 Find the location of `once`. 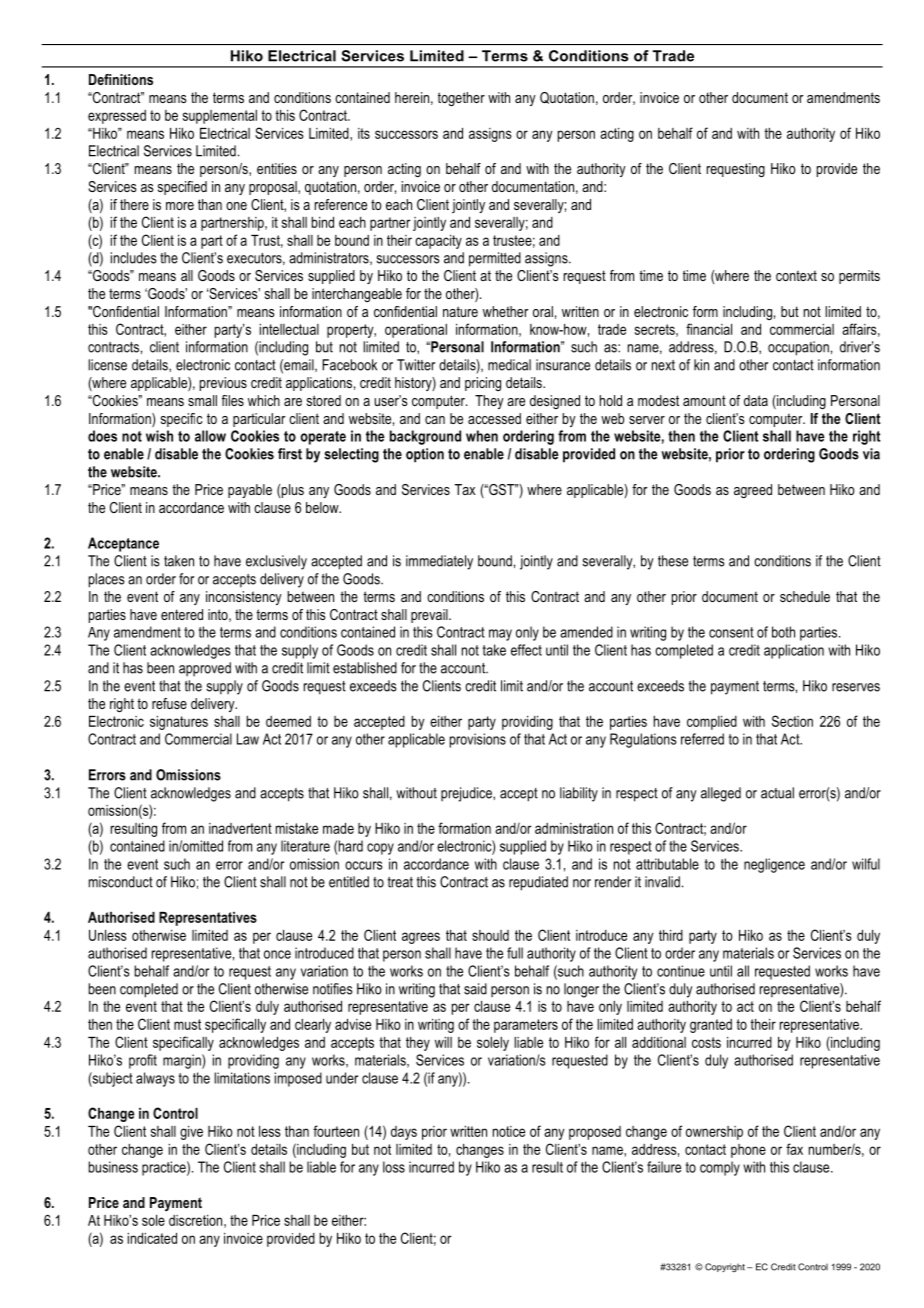

once is located at coordinates (277, 954).
